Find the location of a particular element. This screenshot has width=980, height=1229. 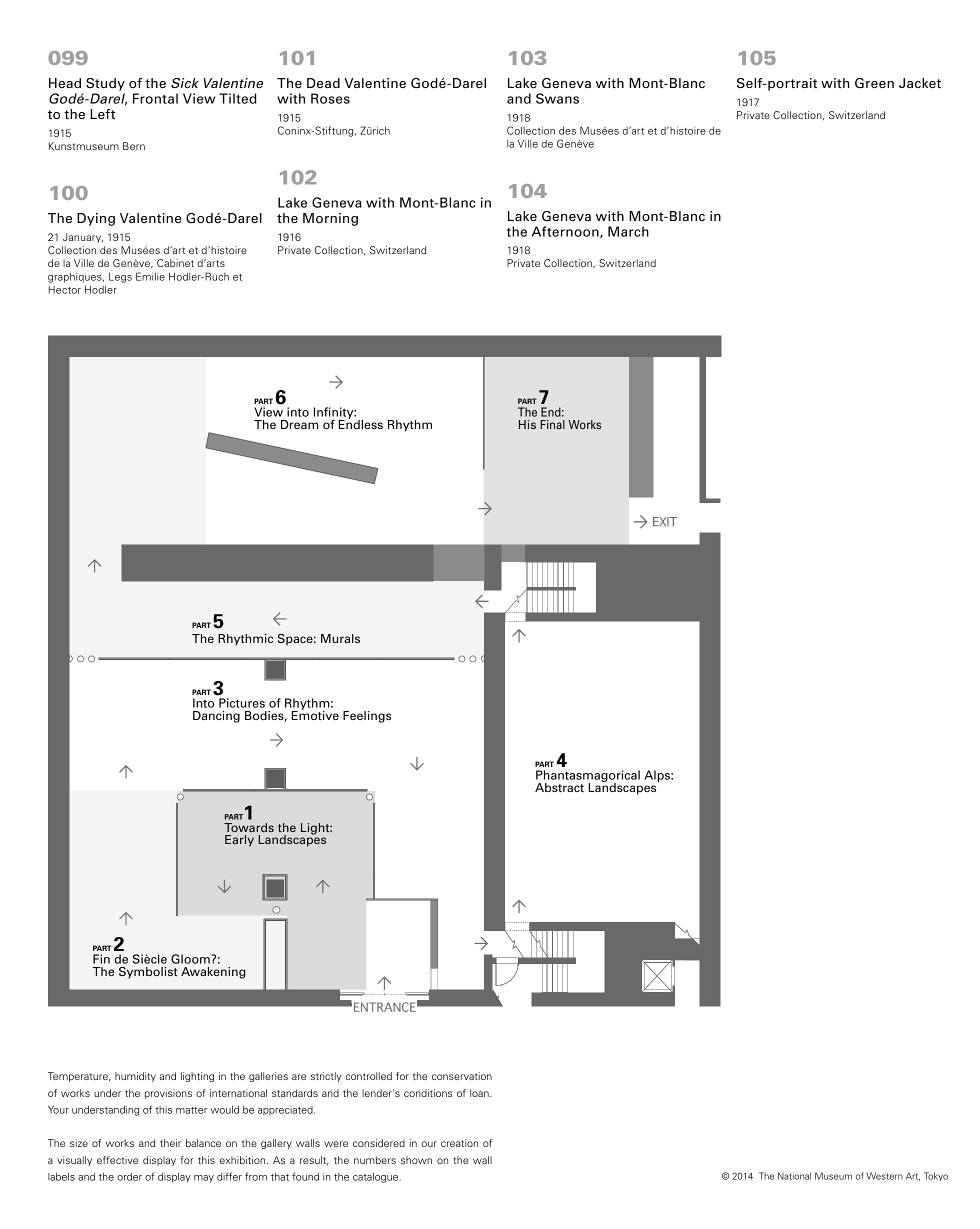

Swans is located at coordinates (557, 98).
